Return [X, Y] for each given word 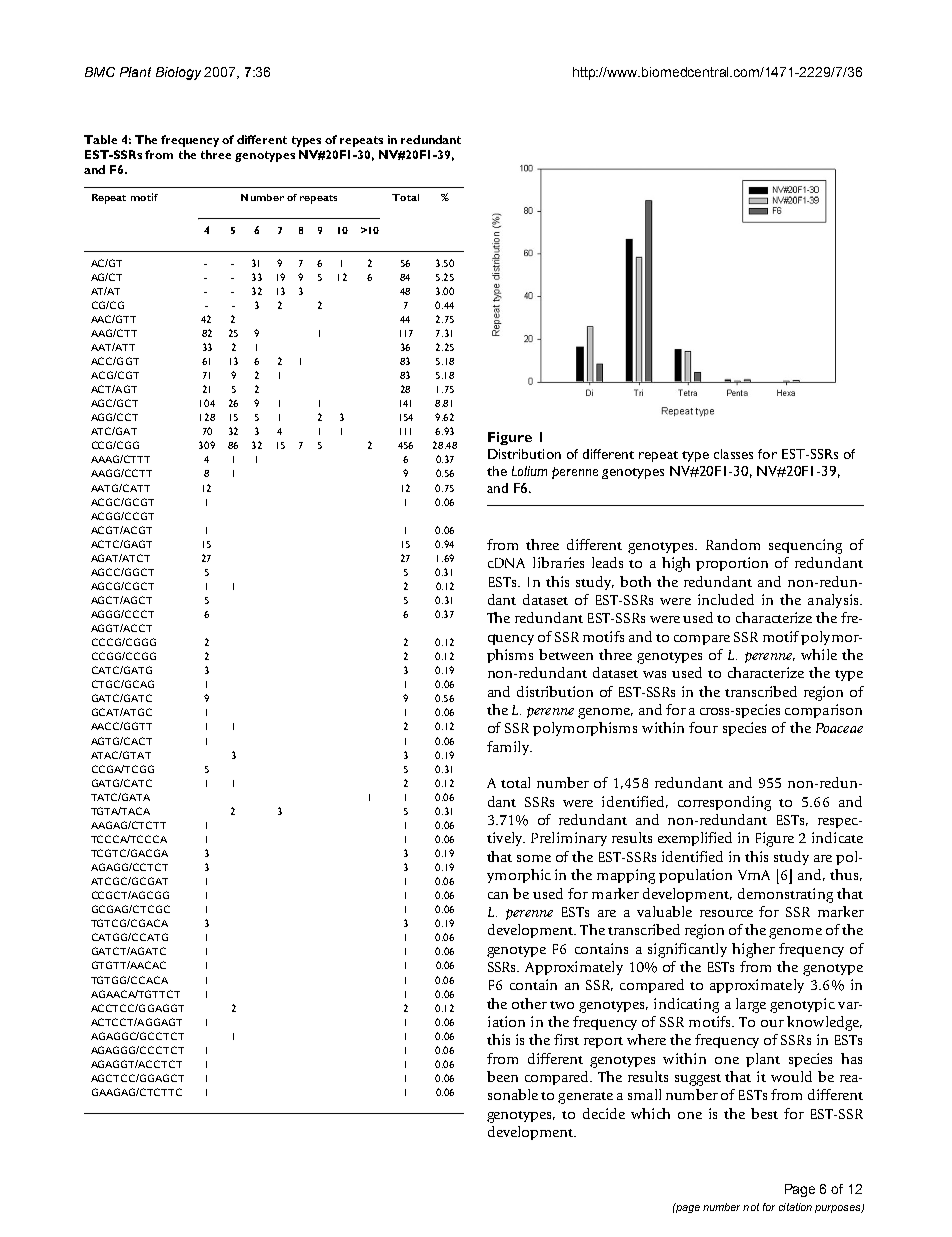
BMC [100, 72]
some [534, 858]
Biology [178, 73]
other [529, 1003]
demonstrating [785, 895]
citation [795, 1207]
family [509, 748]
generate [585, 1098]
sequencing [805, 546]
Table [100, 139]
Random [733, 544]
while [819, 654]
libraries [558, 562]
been [502, 1076]
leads [607, 562]
